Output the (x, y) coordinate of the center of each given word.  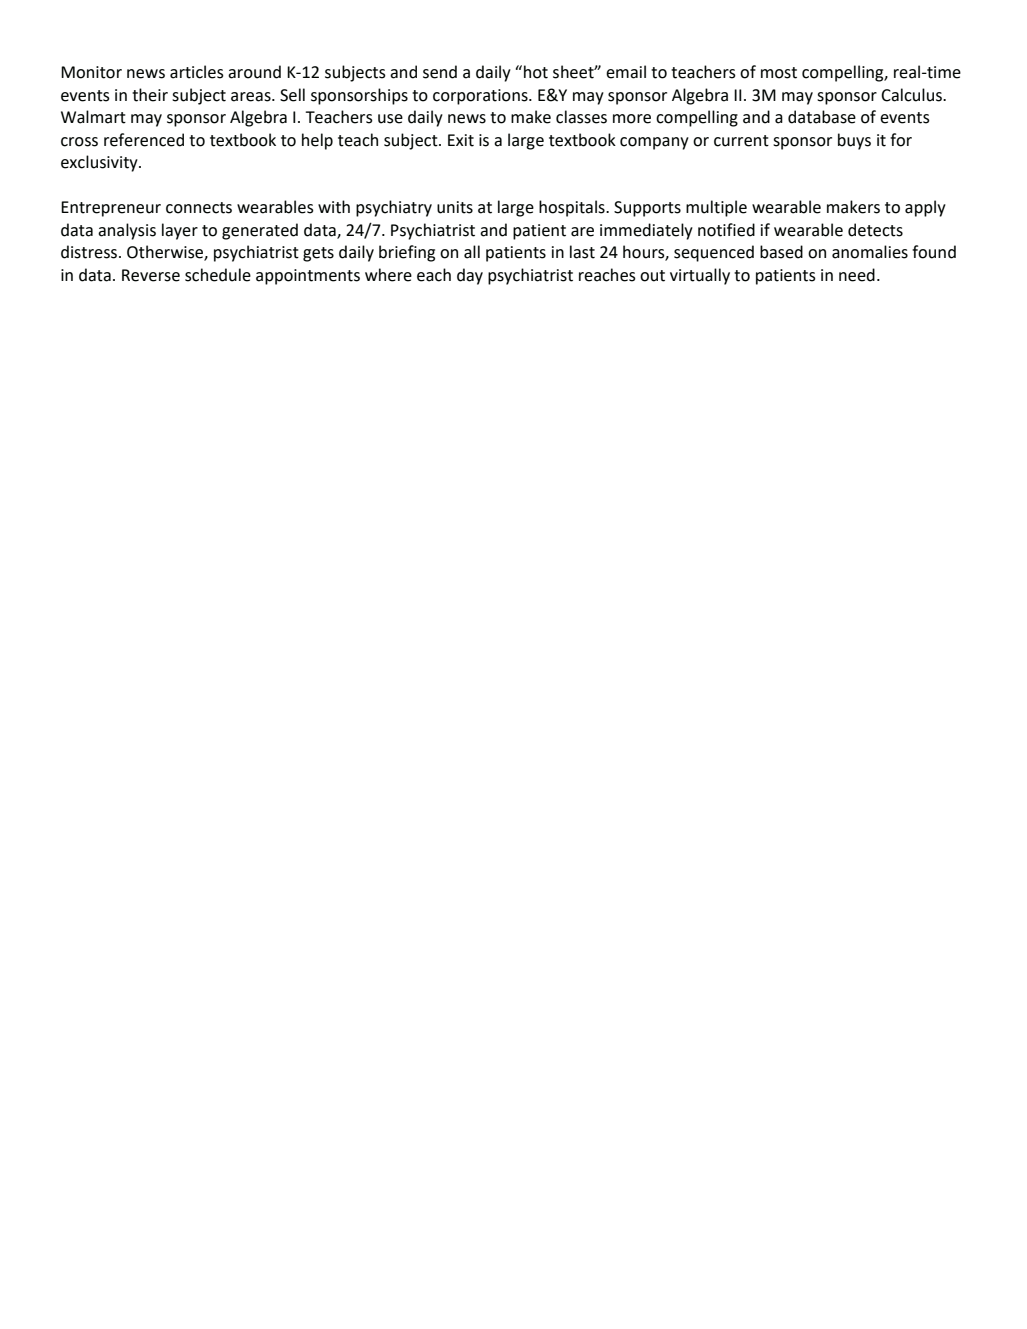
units (455, 207)
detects (875, 230)
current (741, 141)
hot (536, 72)
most (779, 73)
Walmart (93, 117)
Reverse (151, 275)
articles (197, 72)
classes (581, 117)
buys (854, 141)
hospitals (573, 208)
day (470, 276)
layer (180, 231)
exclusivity (100, 163)
